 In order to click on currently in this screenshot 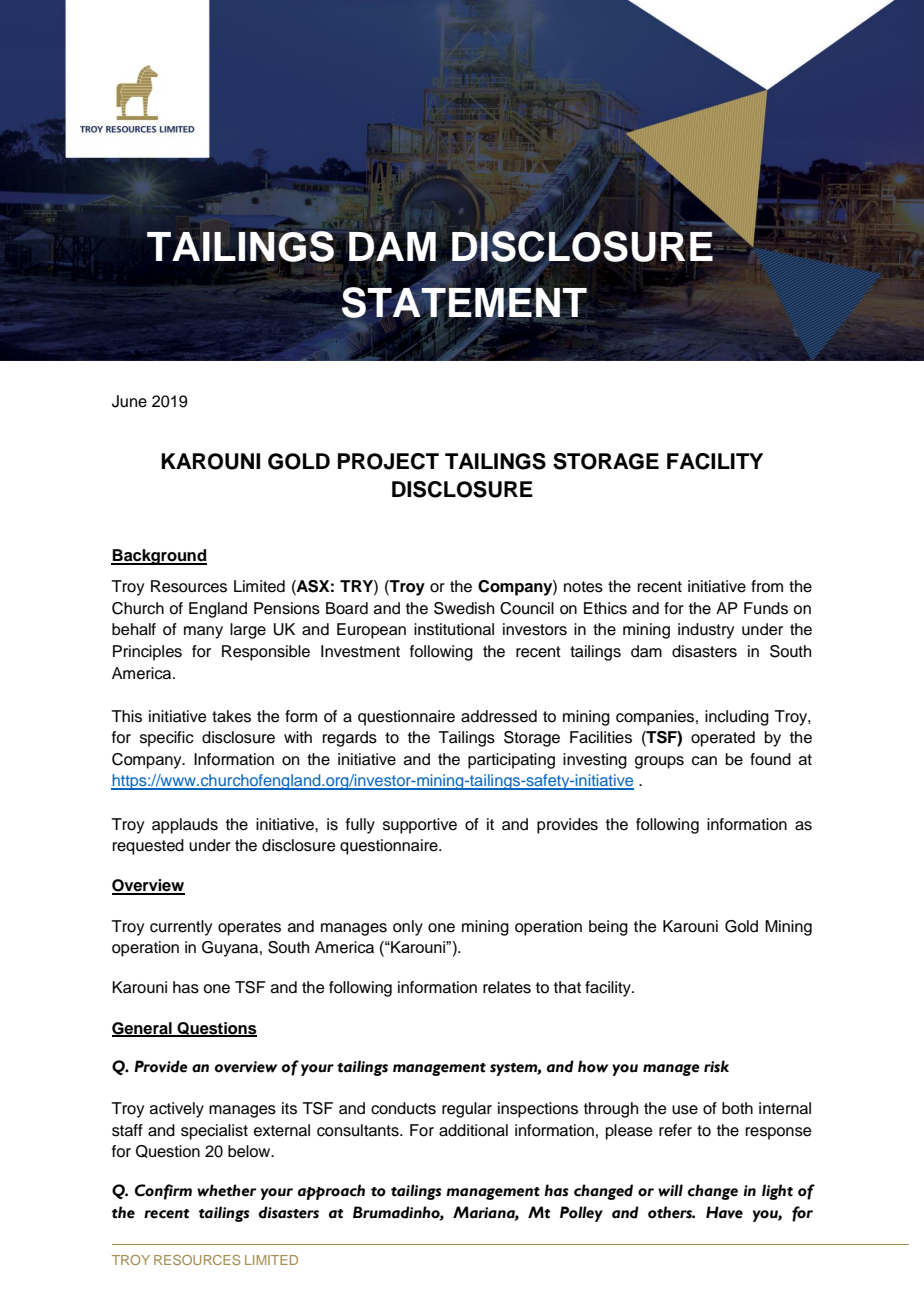, I will do `click(181, 928)`.
